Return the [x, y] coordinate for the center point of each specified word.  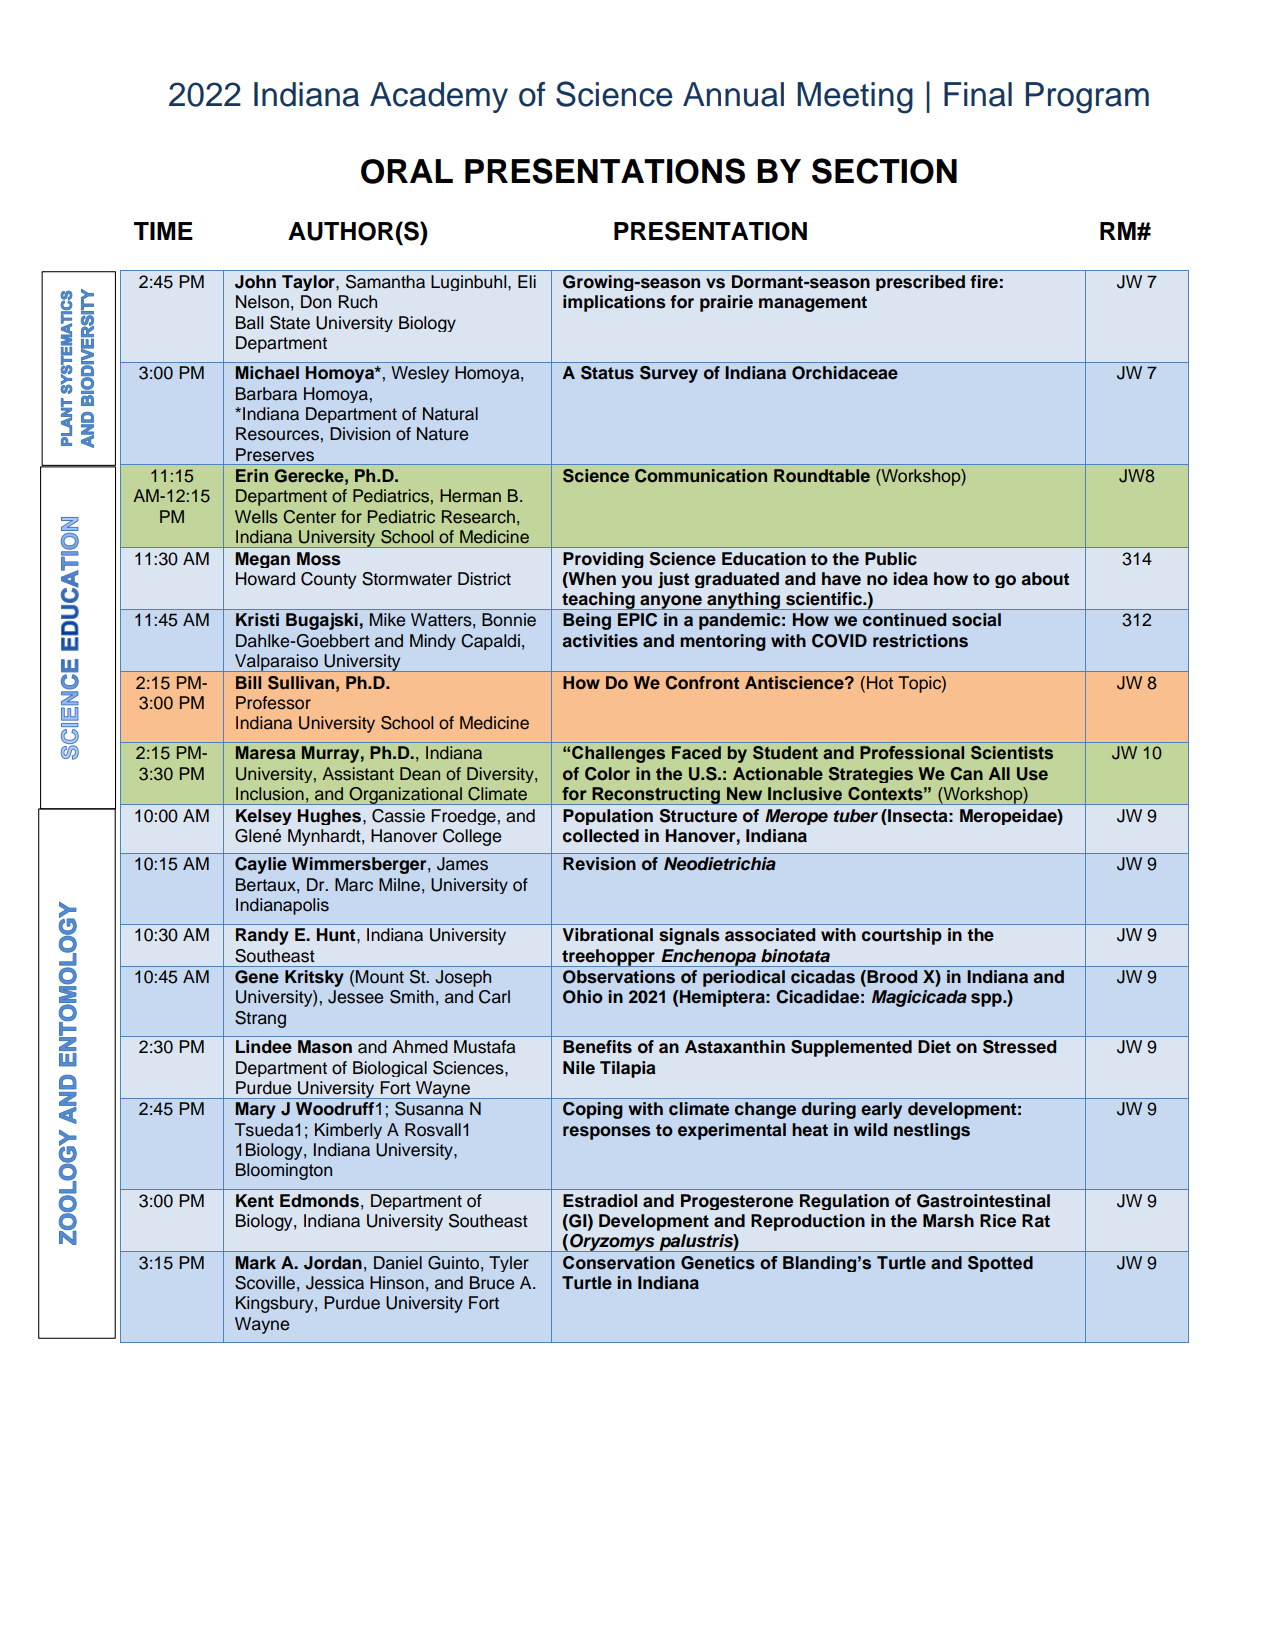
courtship [902, 936]
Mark [255, 1262]
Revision [599, 864]
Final [978, 94]
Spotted [1000, 1264]
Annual [733, 94]
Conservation [619, 1263]
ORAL [407, 171]
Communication [701, 476]
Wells [256, 517]
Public [891, 559]
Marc [354, 885]
